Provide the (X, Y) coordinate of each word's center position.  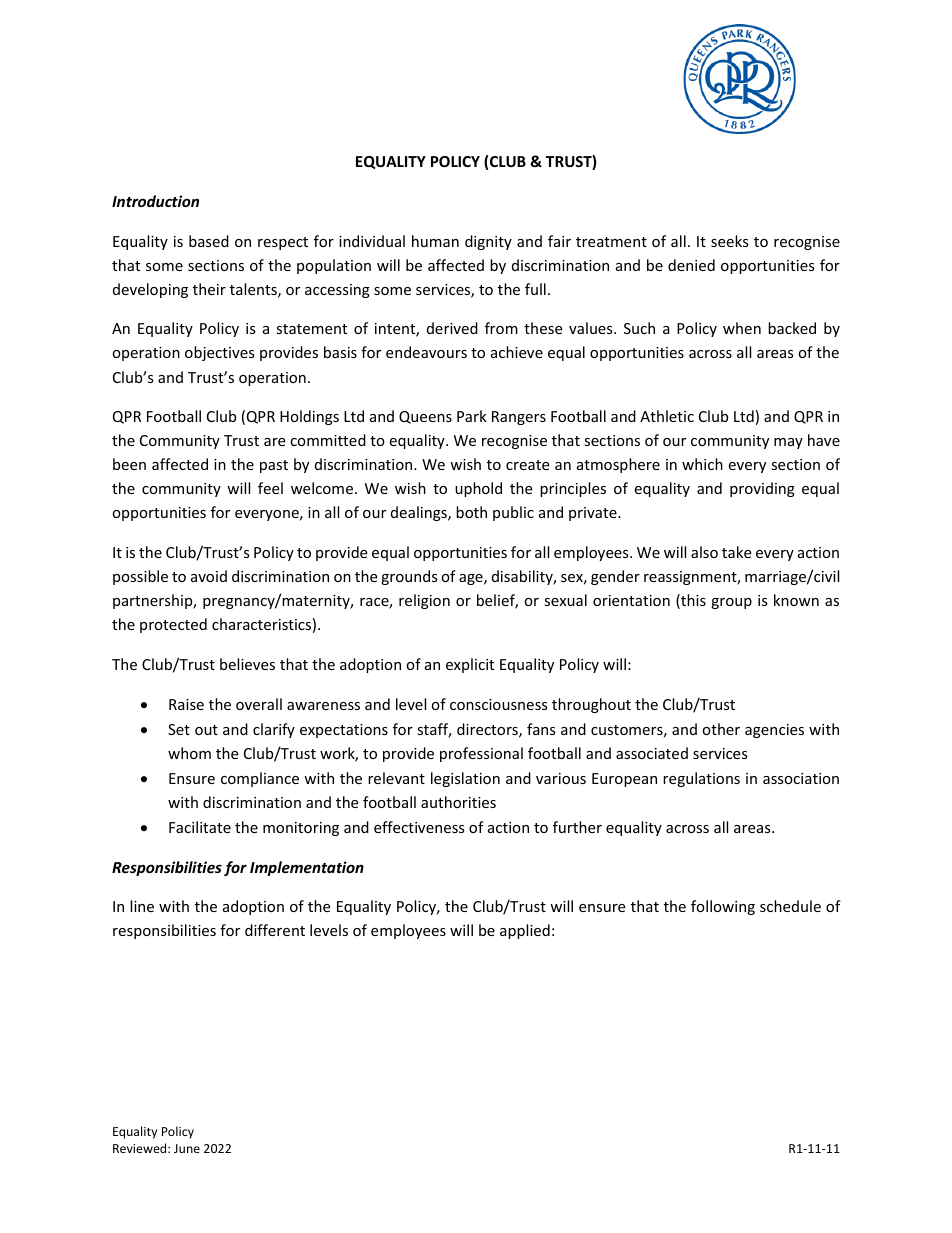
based (209, 241)
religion (424, 601)
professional (481, 754)
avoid (209, 576)
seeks (730, 241)
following (723, 907)
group (731, 603)
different (275, 930)
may (788, 443)
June (187, 1148)
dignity (488, 242)
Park (472, 416)
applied (525, 931)
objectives (220, 353)
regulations (701, 779)
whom (189, 753)
